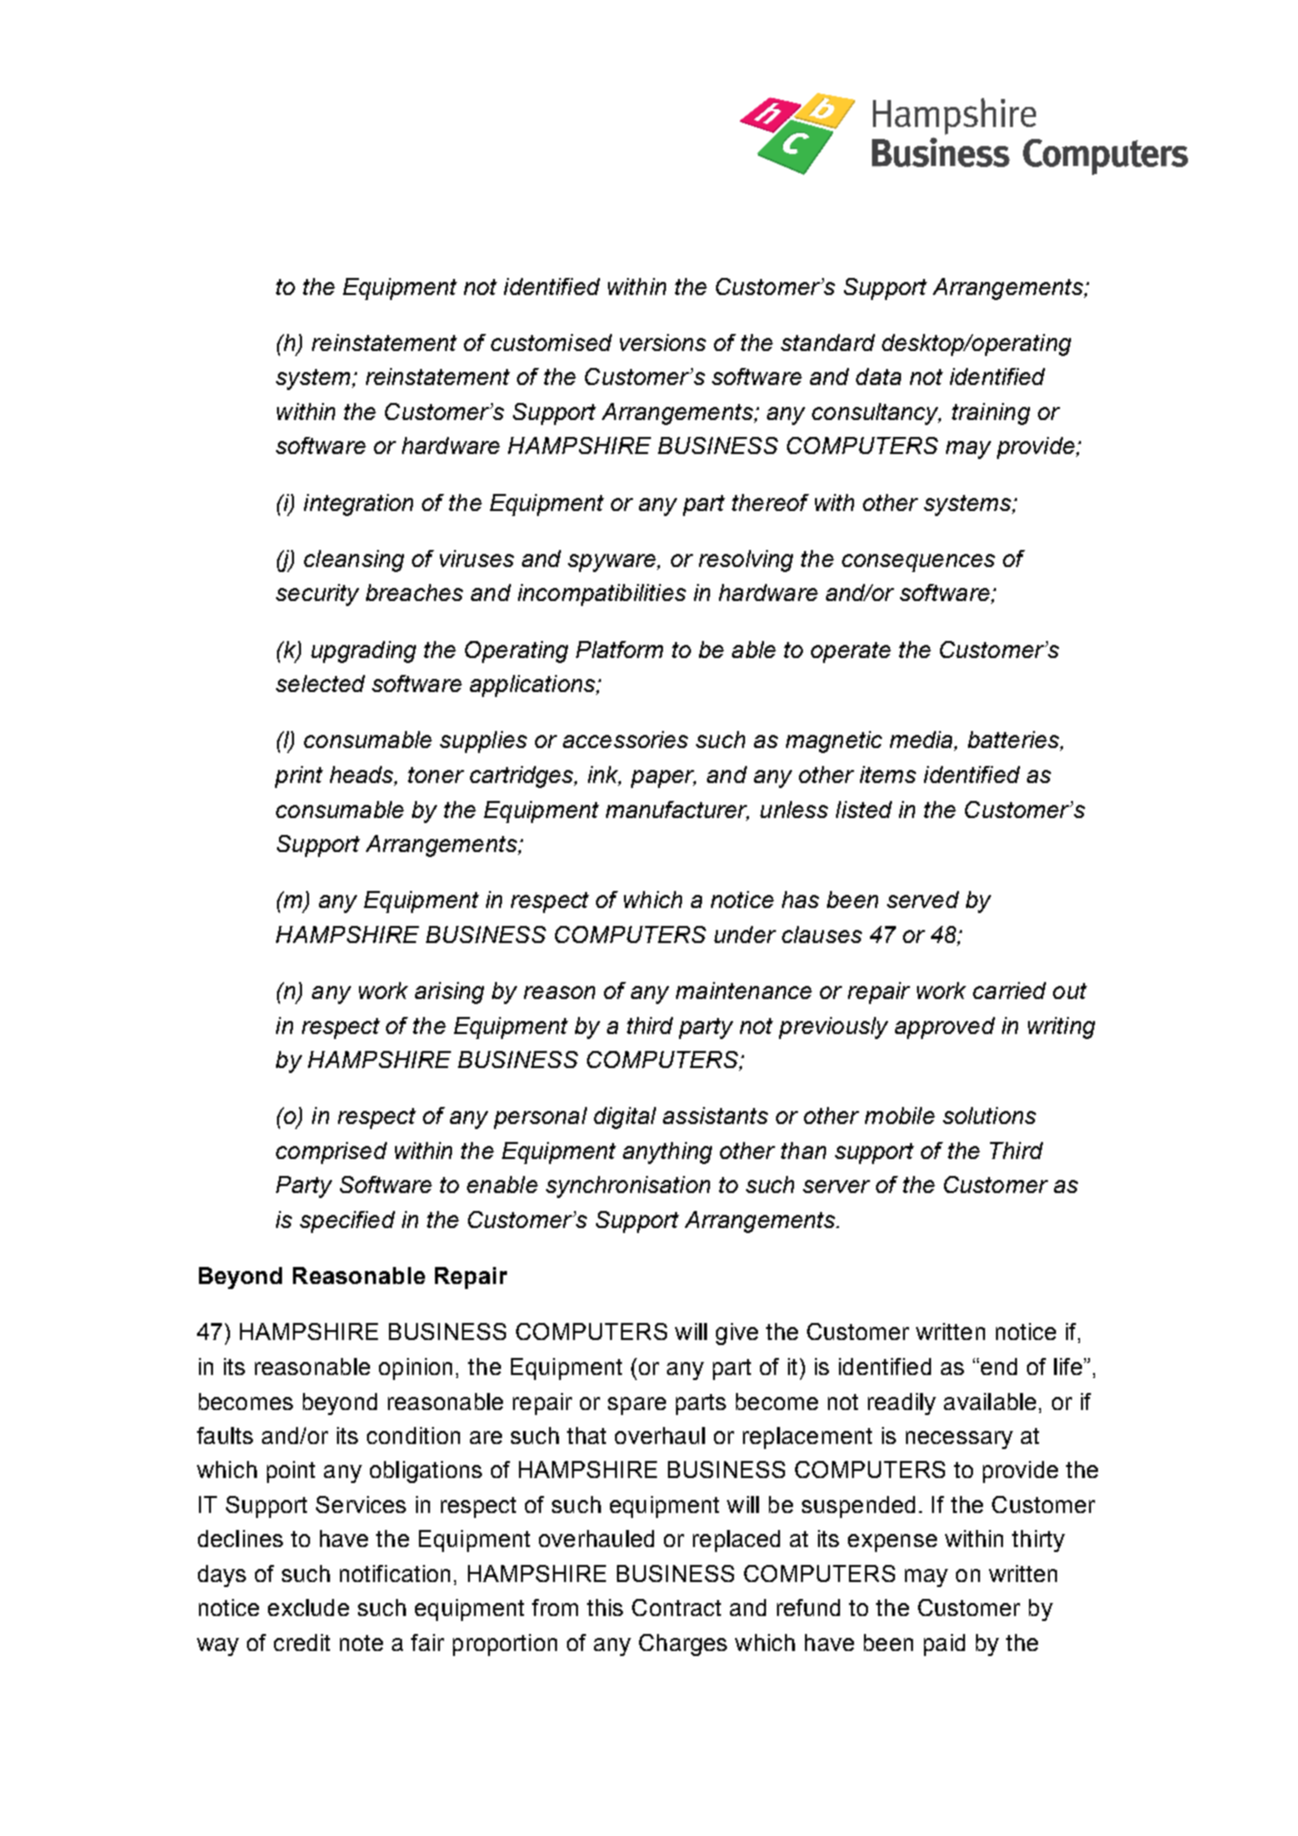  I want to click on versions, so click(663, 342).
